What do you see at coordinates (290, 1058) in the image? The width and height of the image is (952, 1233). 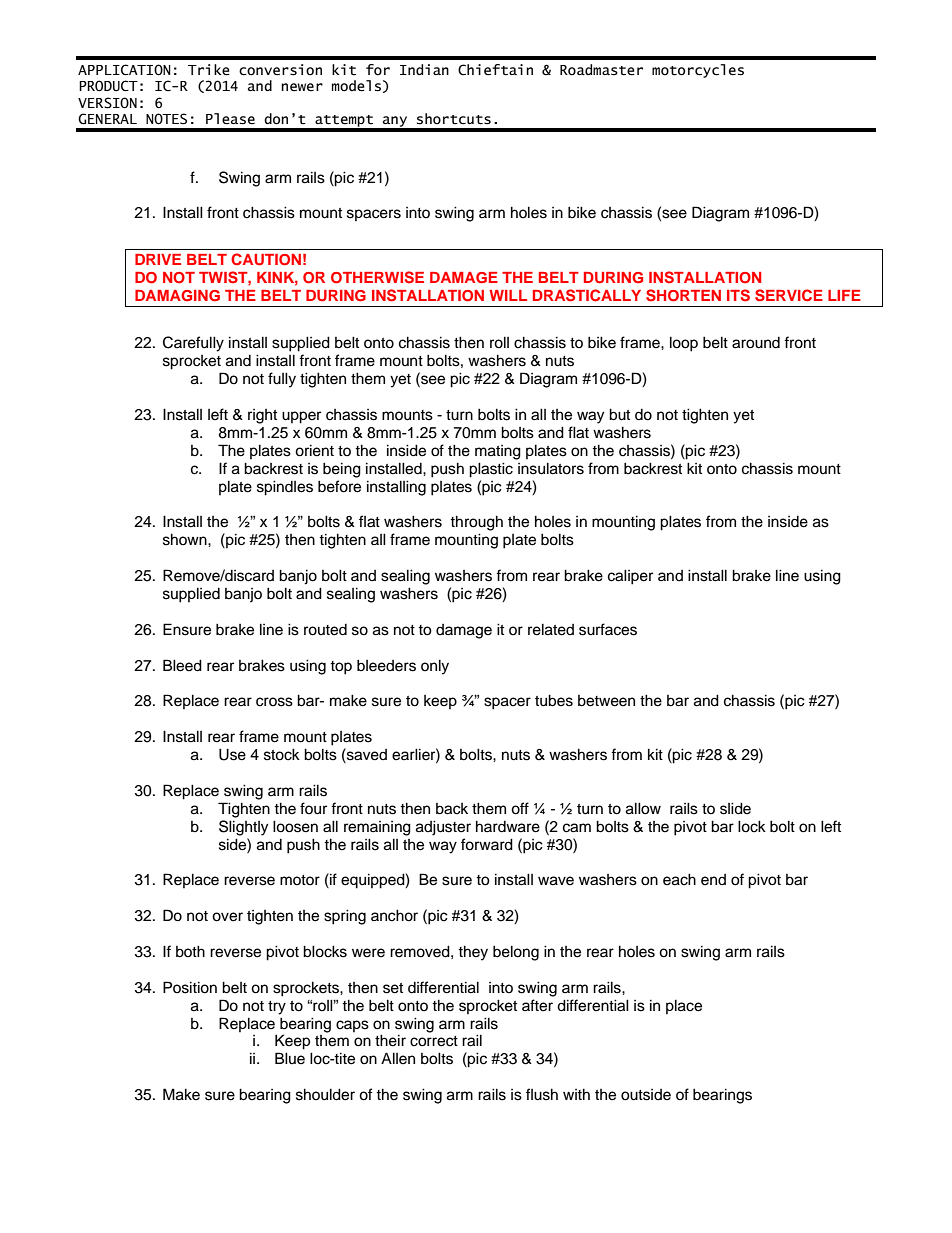 I see `Blue` at bounding box center [290, 1058].
